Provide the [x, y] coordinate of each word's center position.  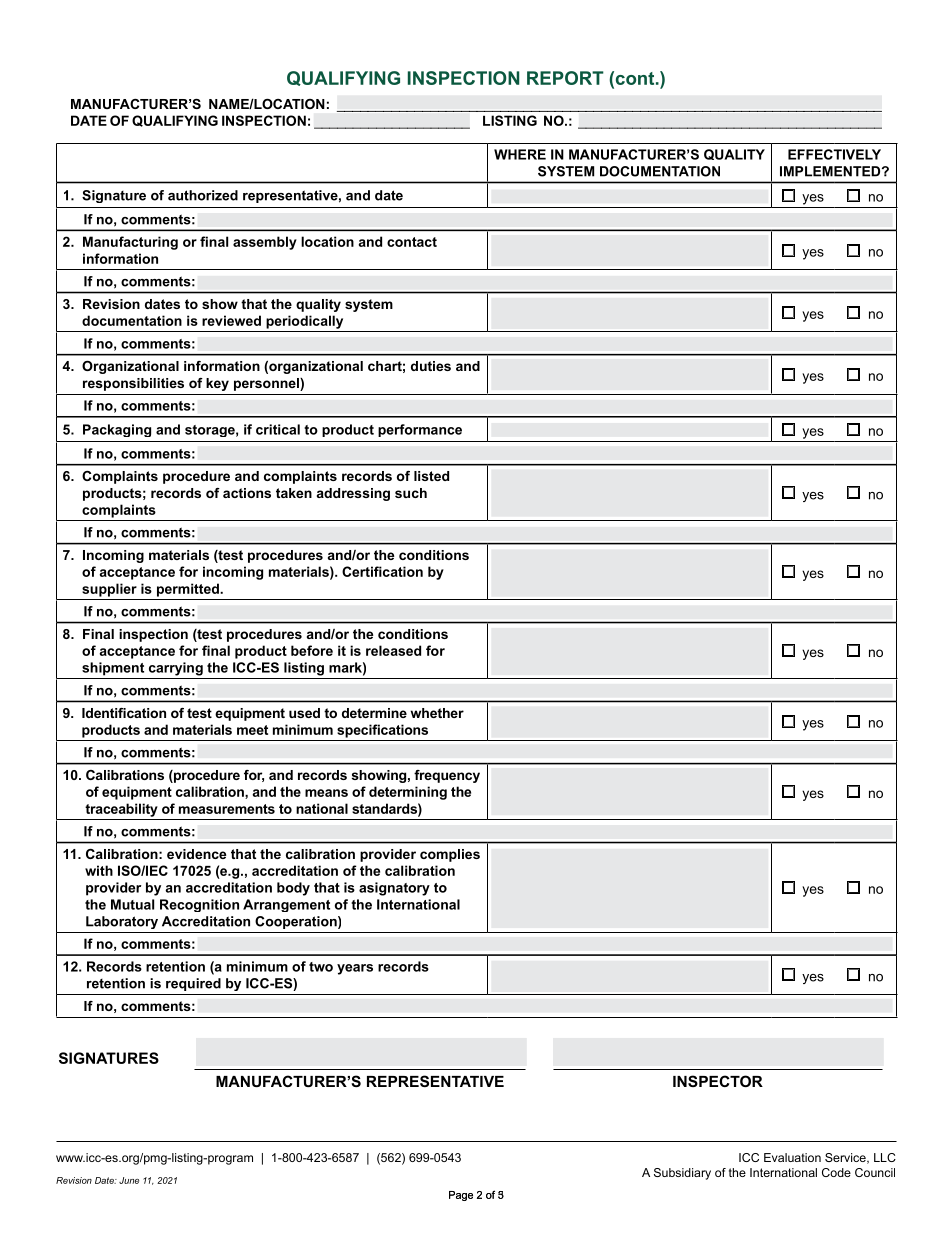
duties [431, 366]
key [217, 384]
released [393, 650]
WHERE [520, 154]
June [129, 1180]
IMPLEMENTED [831, 171]
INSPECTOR [718, 1081]
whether [437, 713]
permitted [189, 590]
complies [450, 855]
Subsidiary [682, 1174]
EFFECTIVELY [834, 154]
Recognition [199, 905]
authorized [203, 195]
